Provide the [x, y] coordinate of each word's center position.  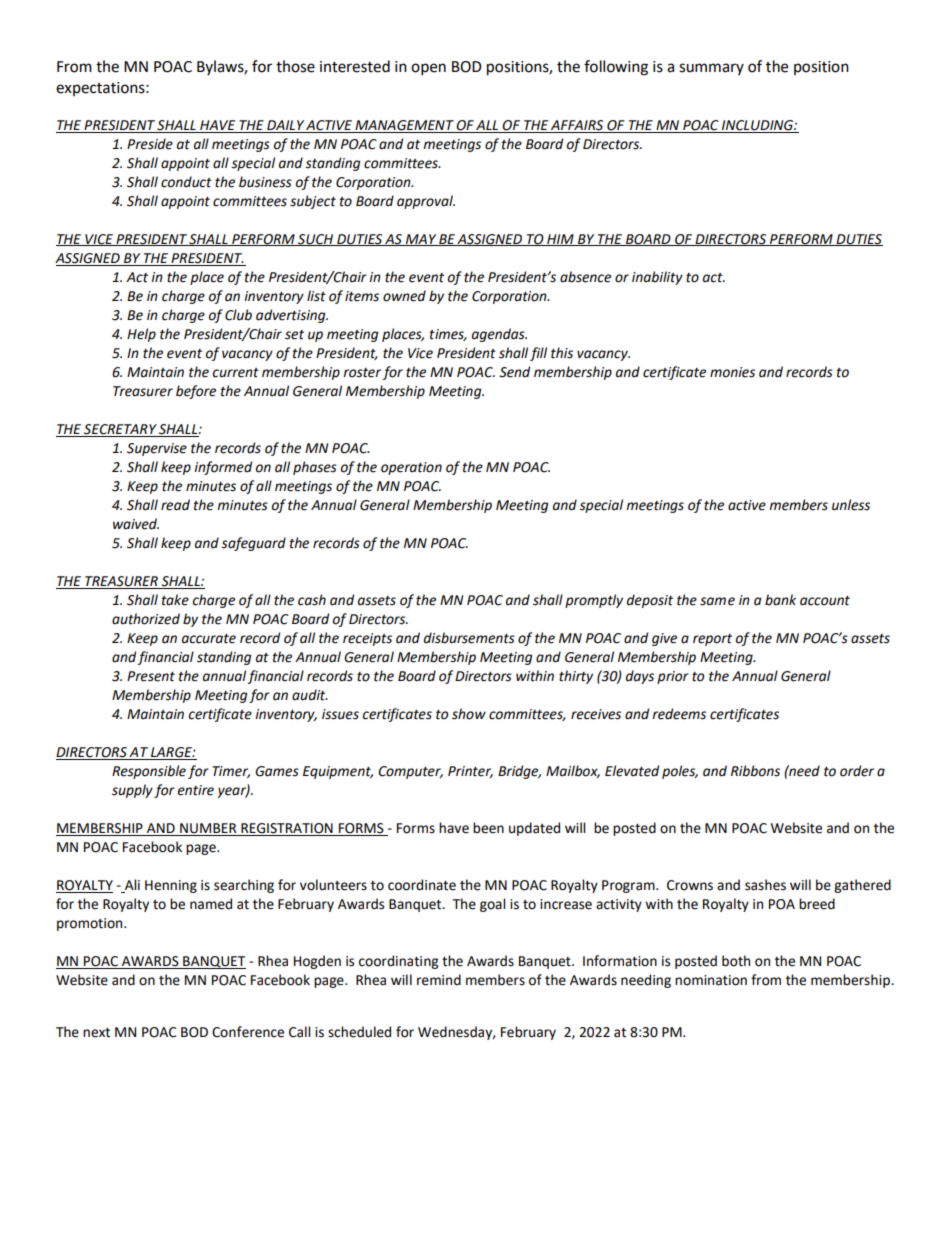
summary [711, 69]
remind [439, 980]
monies [732, 372]
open [428, 69]
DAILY [285, 125]
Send [514, 372]
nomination [711, 980]
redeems [679, 714]
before [196, 392]
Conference [248, 1032]
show [469, 714]
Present [151, 676]
